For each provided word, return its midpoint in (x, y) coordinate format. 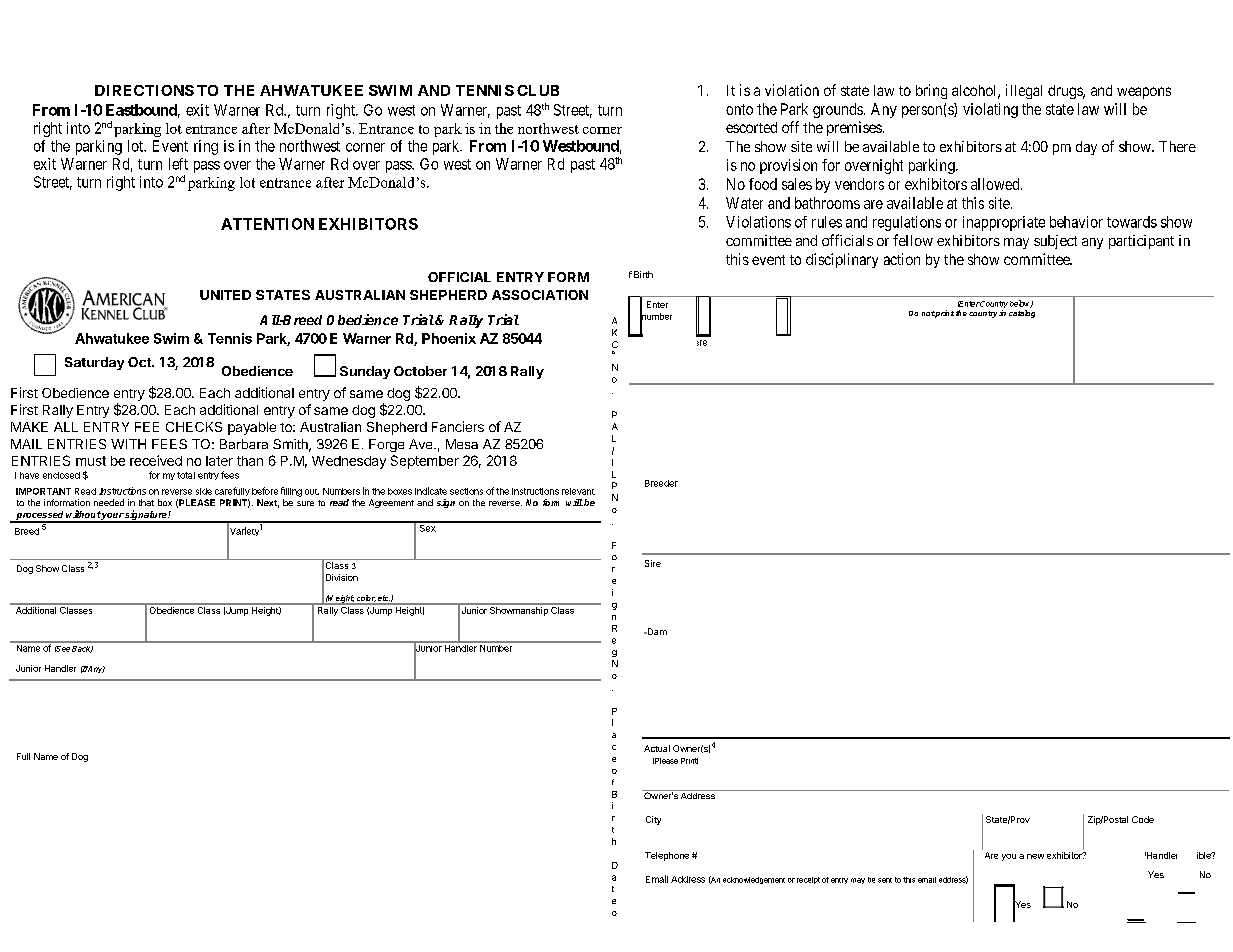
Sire (653, 563)
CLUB (538, 90)
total (186, 475)
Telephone (667, 856)
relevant (578, 491)
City (653, 820)
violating (990, 110)
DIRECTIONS (144, 90)
